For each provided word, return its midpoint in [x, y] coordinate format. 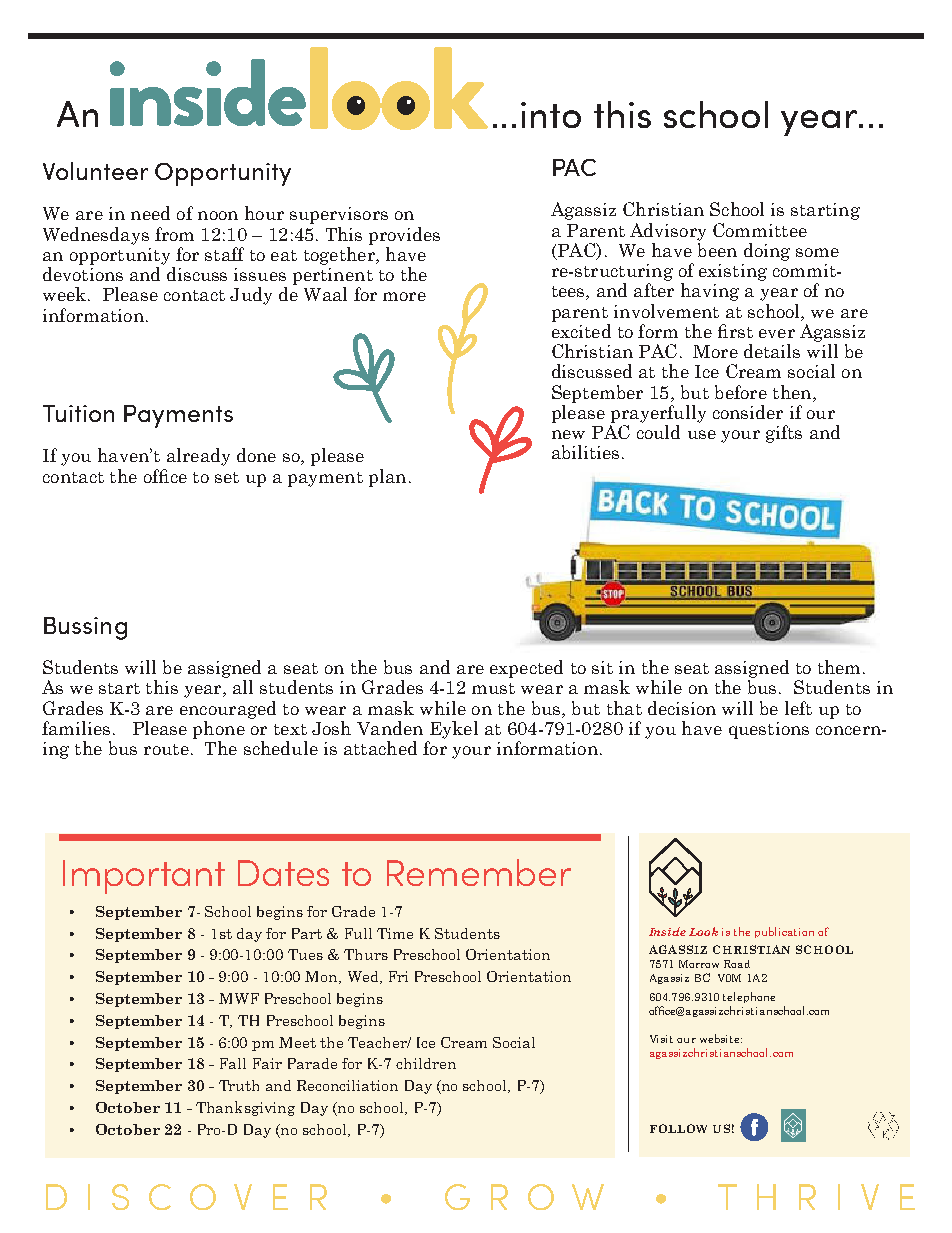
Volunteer [95, 171]
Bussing [85, 628]
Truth [239, 1085]
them [839, 667]
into [551, 115]
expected [526, 669]
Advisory [668, 232]
